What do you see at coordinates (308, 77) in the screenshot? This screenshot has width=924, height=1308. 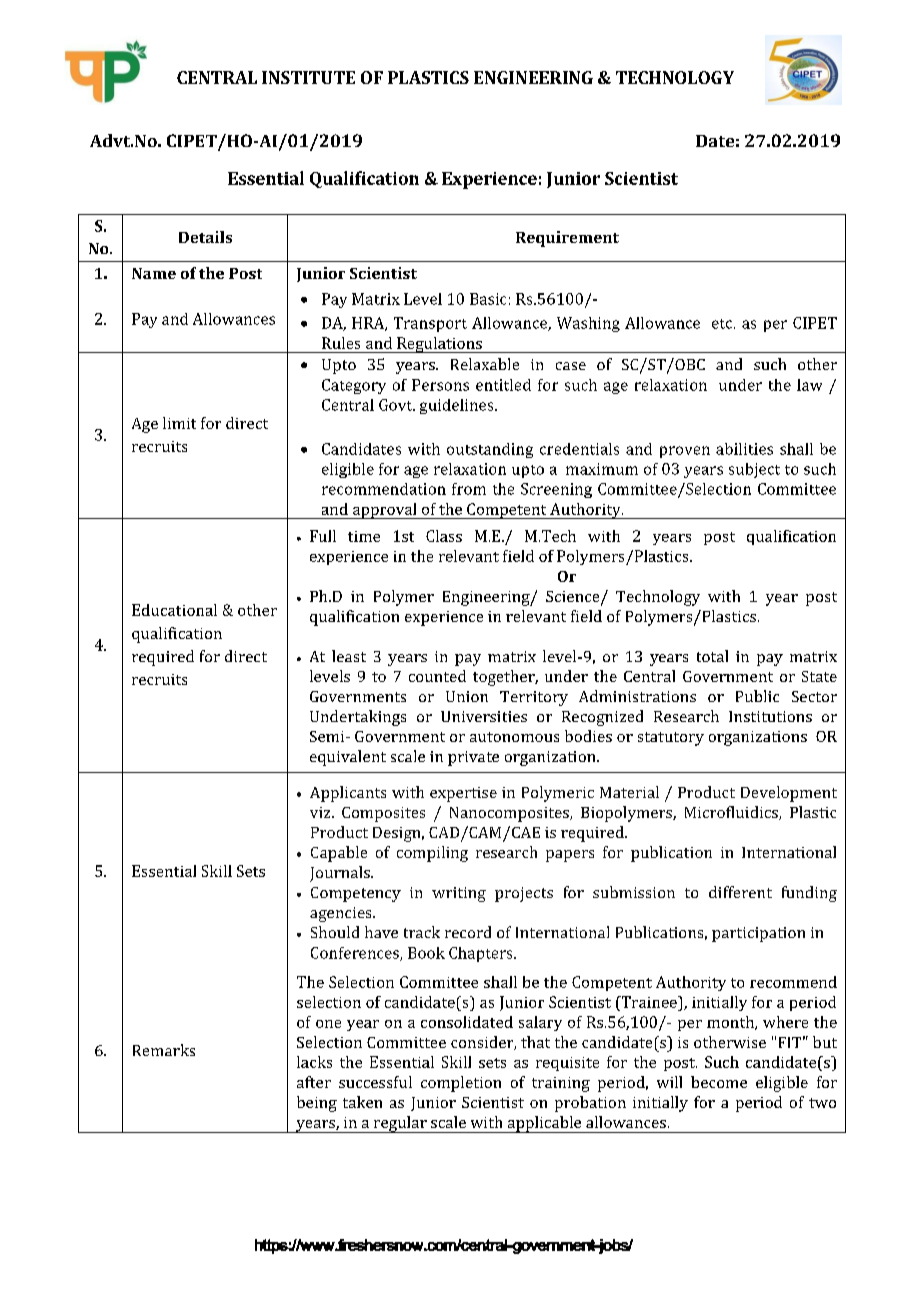 I see `INSTITUTE` at bounding box center [308, 77].
